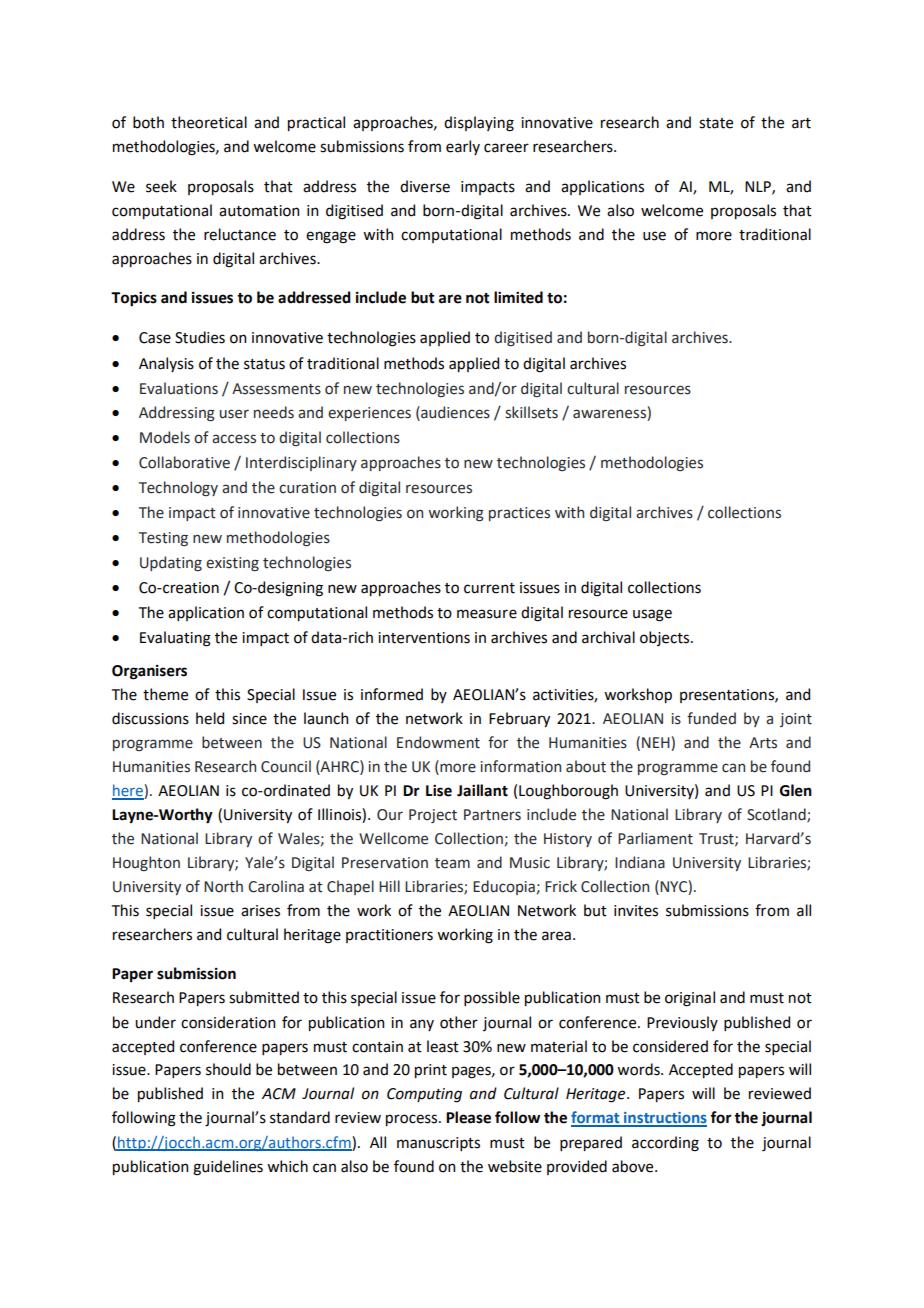 This screenshot has width=924, height=1308. Describe the element at coordinates (652, 615) in the screenshot. I see `usage` at that location.
